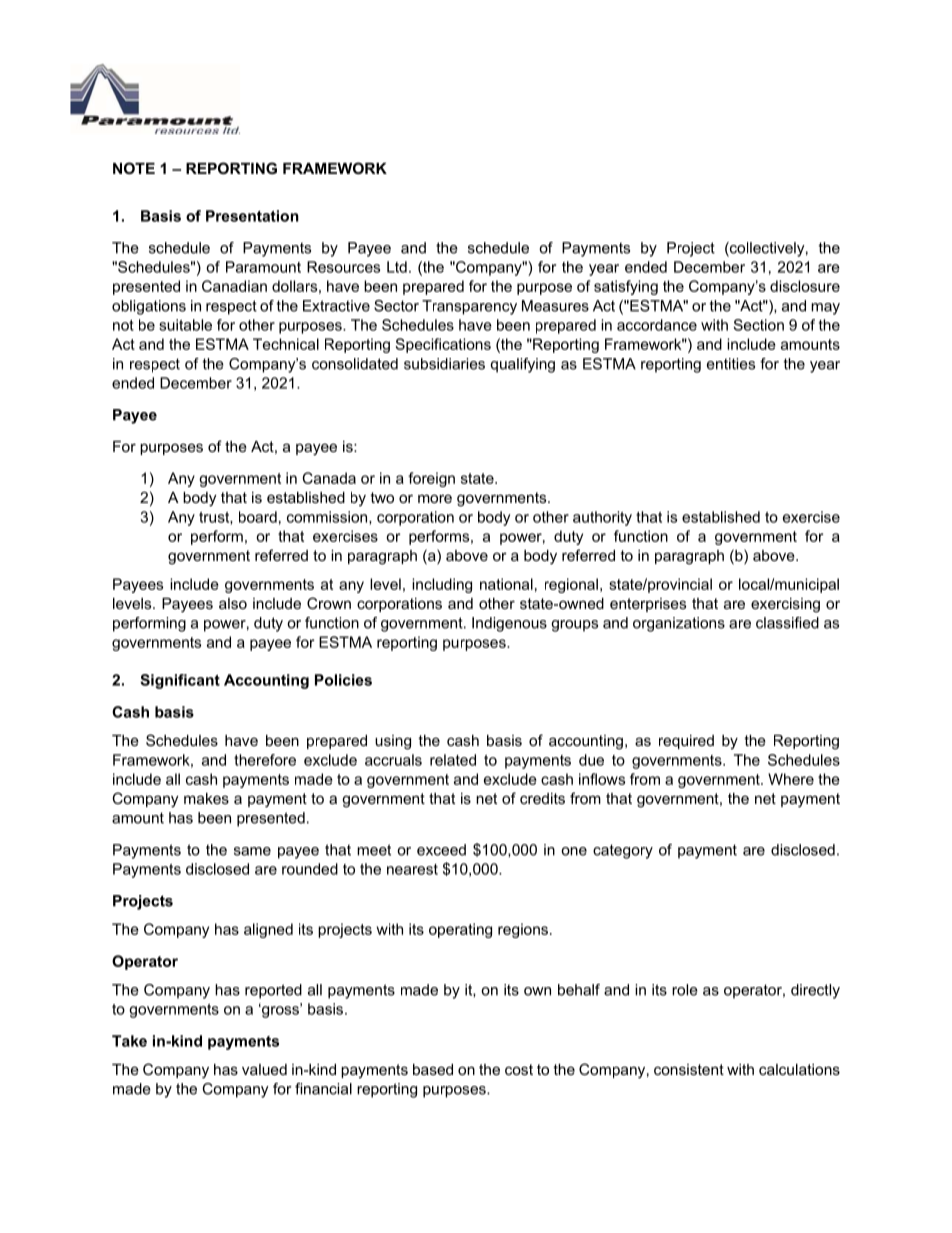 Image resolution: width=952 pixels, height=1233 pixels. I want to click on related, so click(453, 760).
